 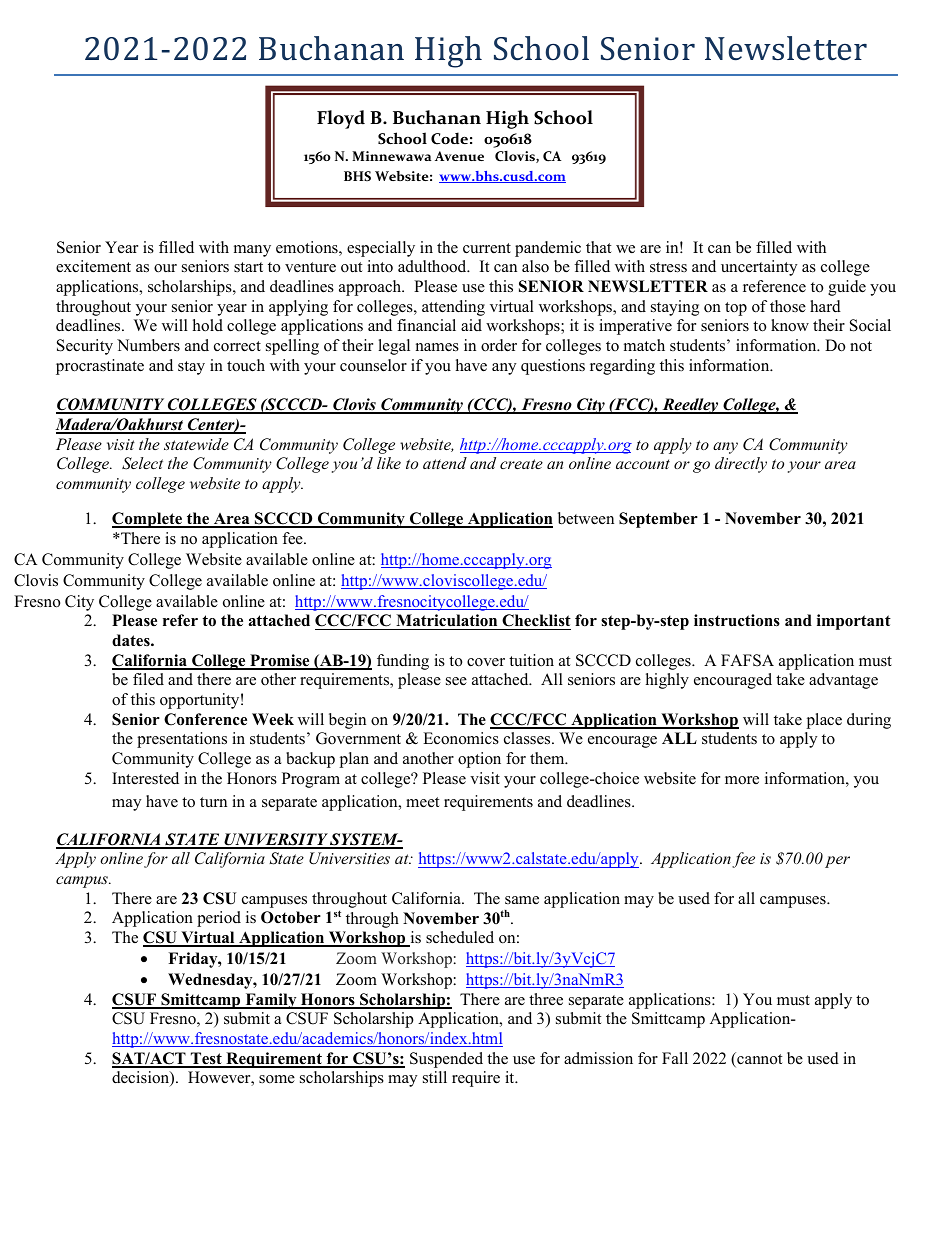 What do you see at coordinates (759, 268) in the screenshot?
I see `uncertainty` at bounding box center [759, 268].
